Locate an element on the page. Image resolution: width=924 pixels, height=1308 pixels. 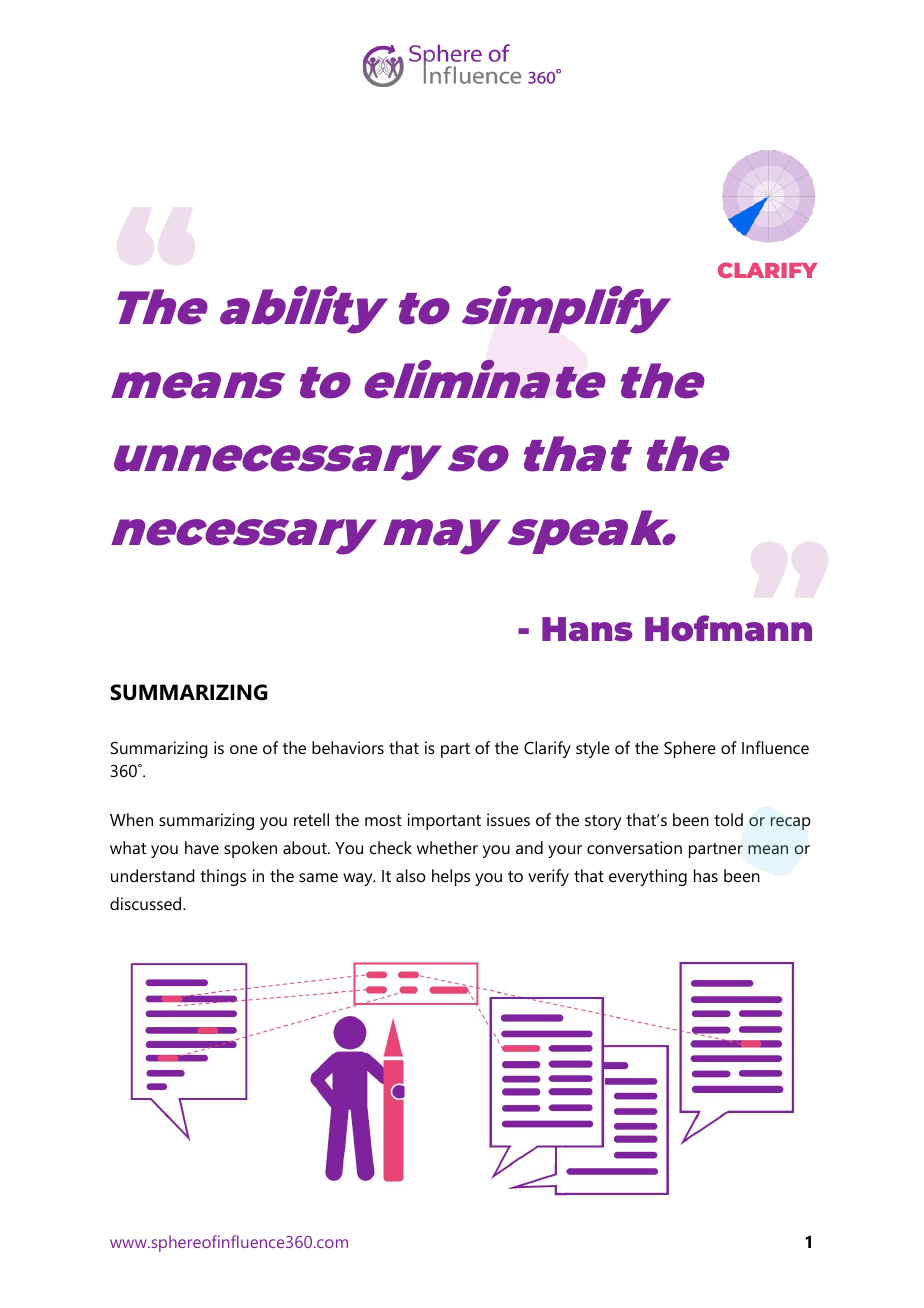
one is located at coordinates (244, 749).
